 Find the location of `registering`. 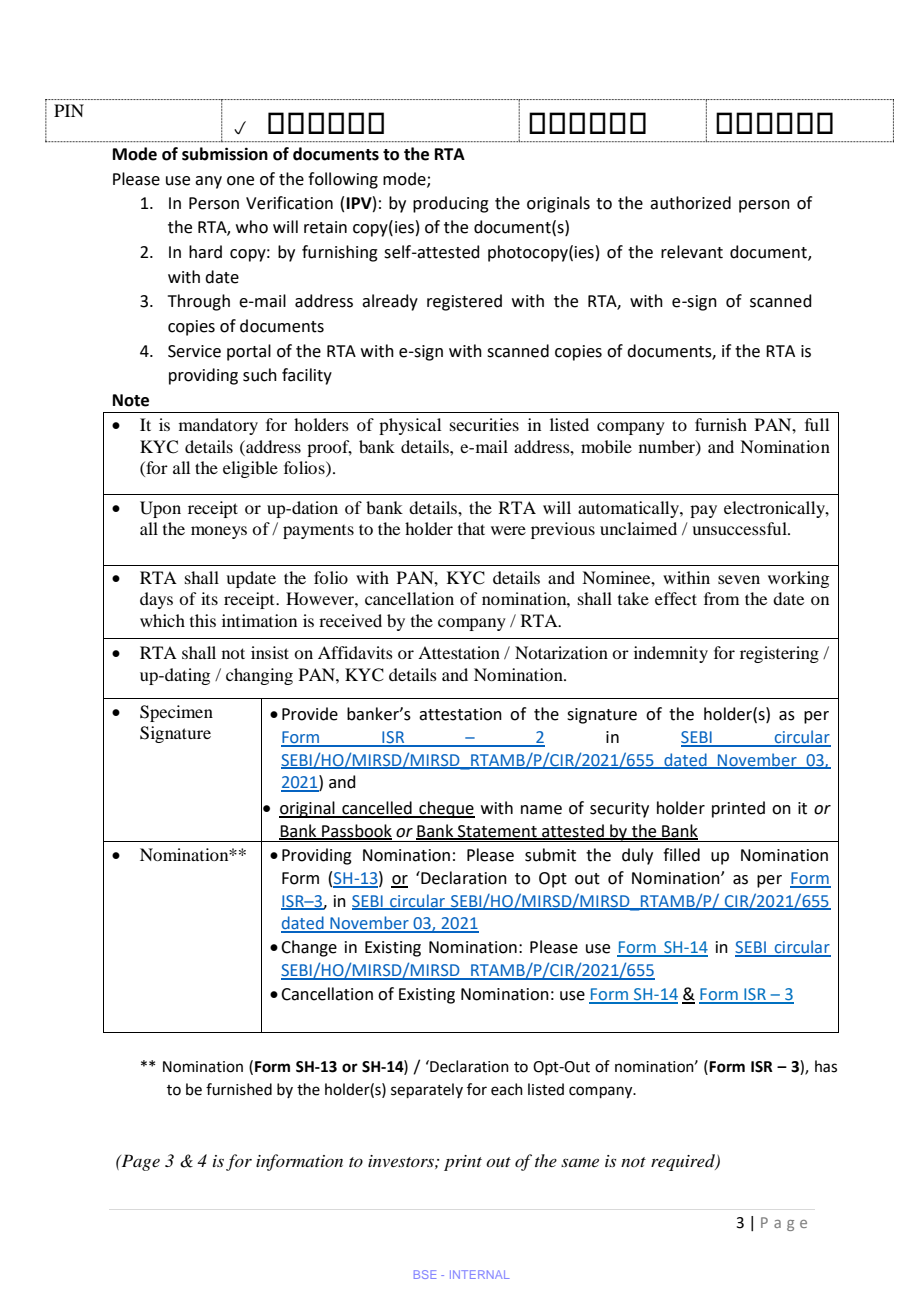

registering is located at coordinates (779, 654).
